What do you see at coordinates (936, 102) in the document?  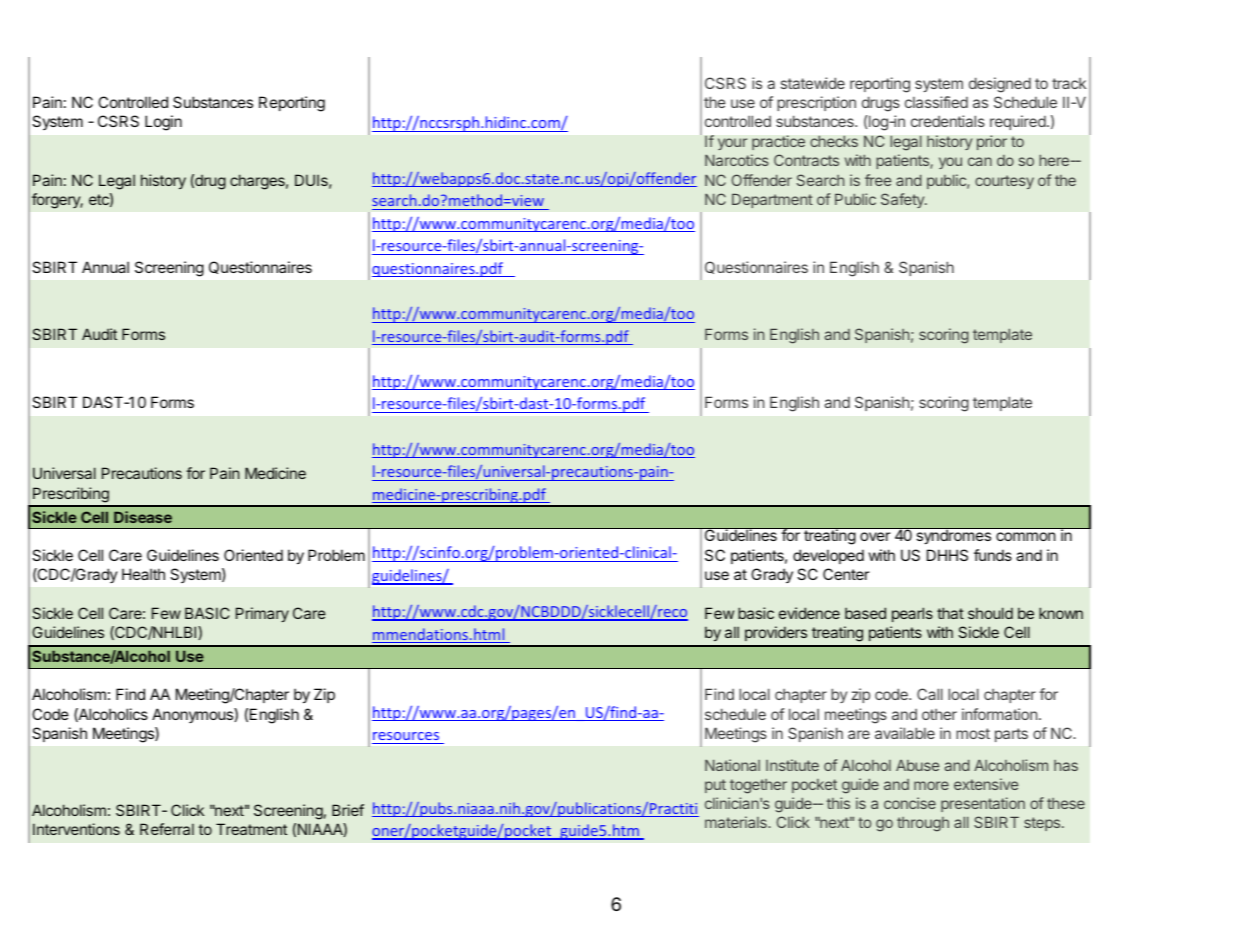 I see `classified` at bounding box center [936, 102].
